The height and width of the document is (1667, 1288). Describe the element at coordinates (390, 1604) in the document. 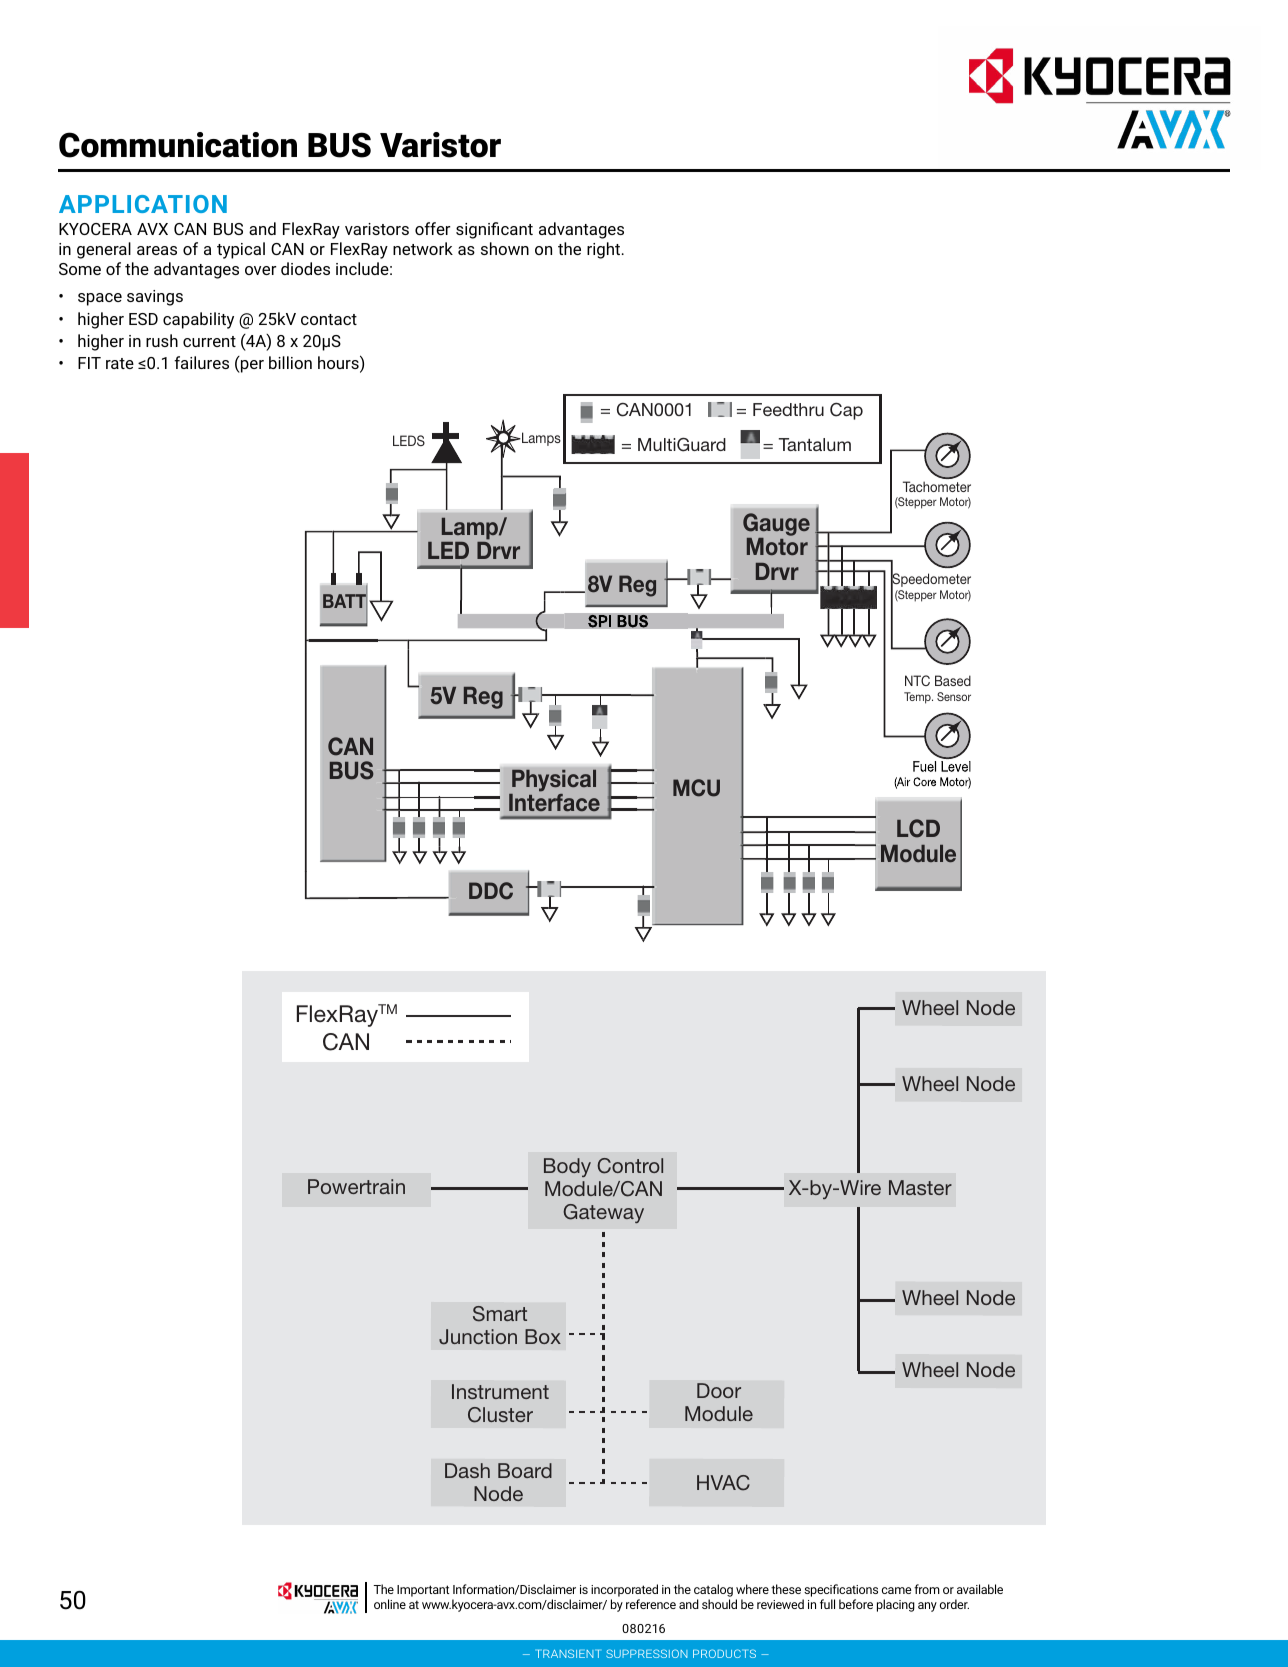

I see `online` at that location.
